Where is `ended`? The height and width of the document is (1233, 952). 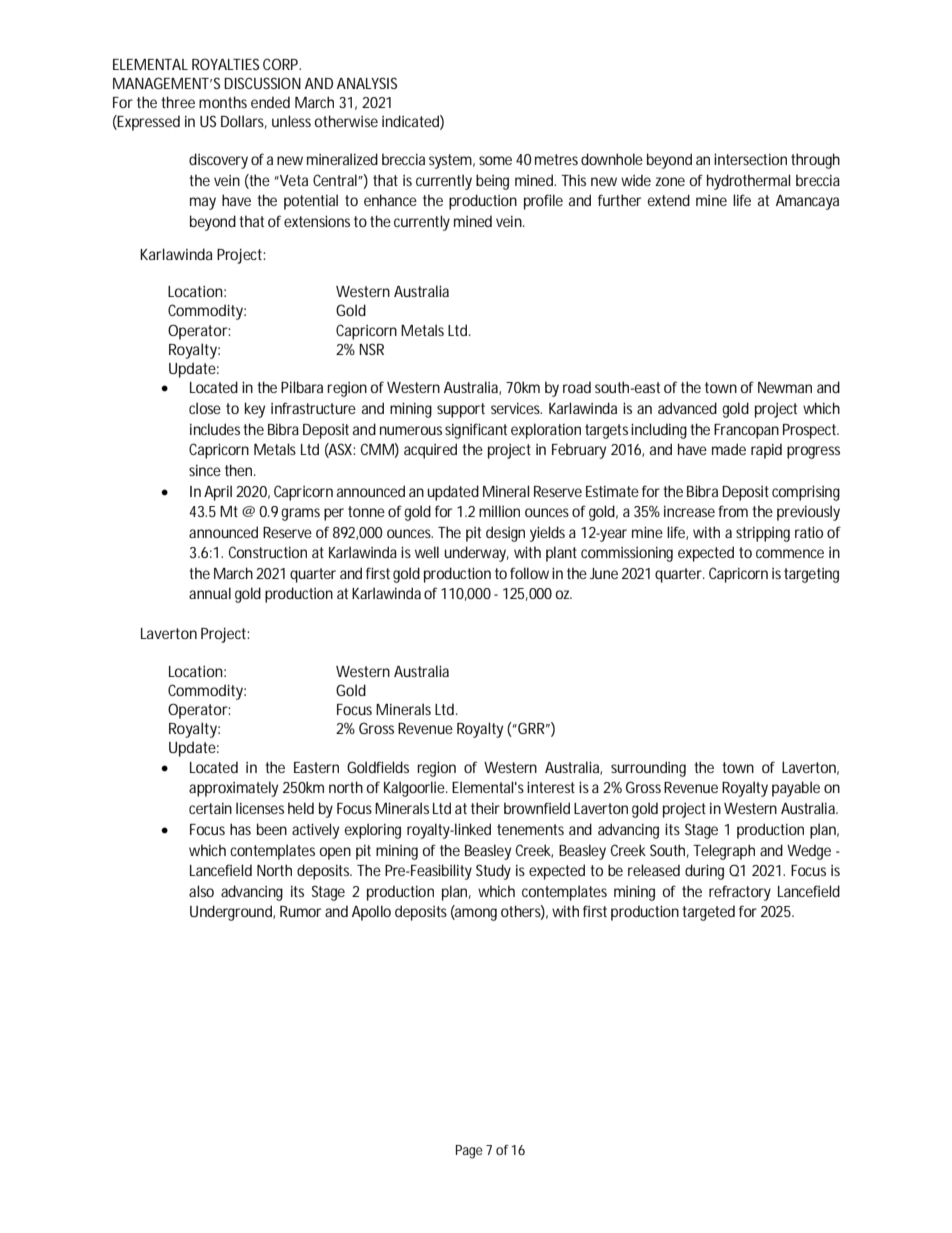
ended is located at coordinates (270, 102).
